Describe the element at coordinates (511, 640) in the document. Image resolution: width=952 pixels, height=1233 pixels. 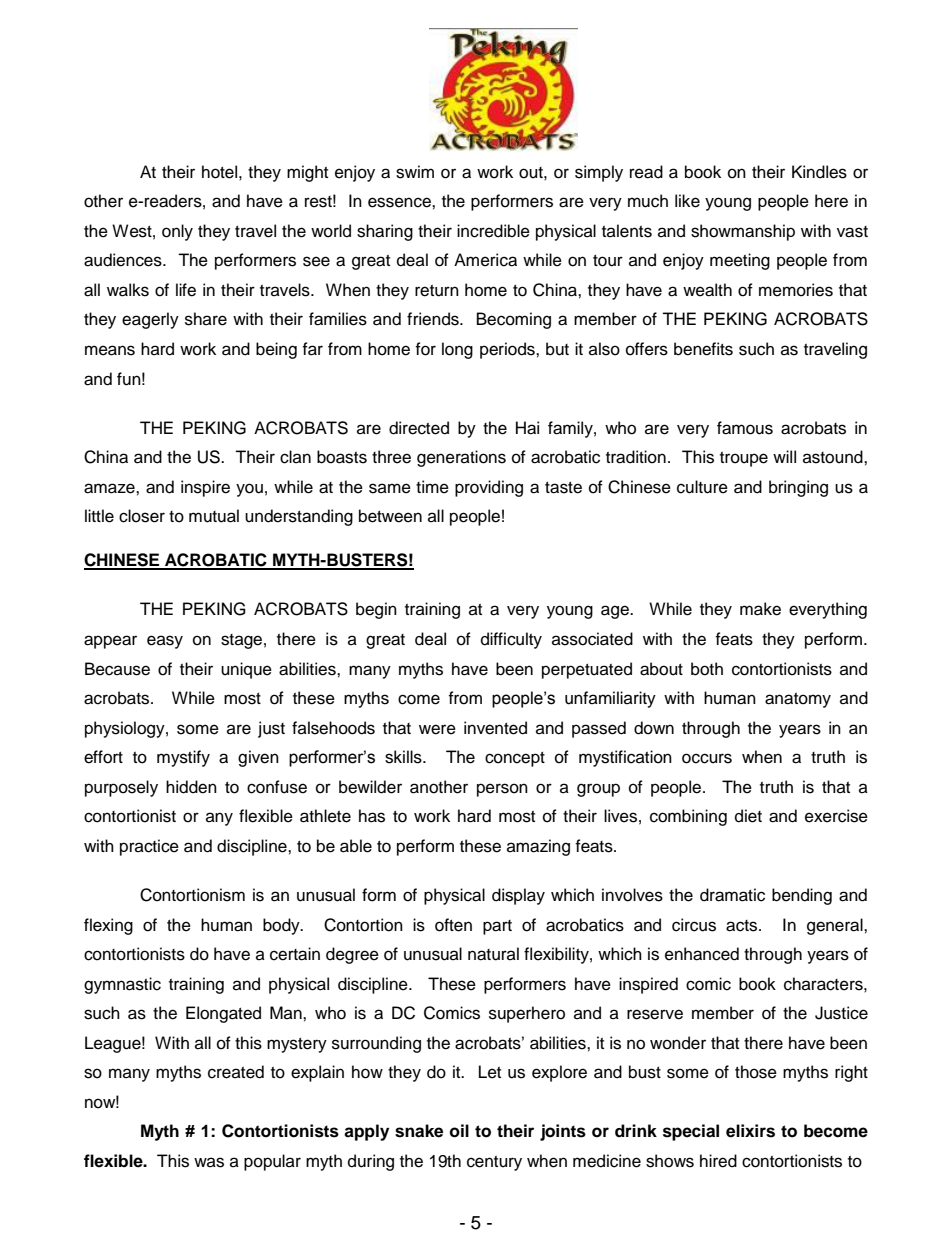
I see `difficulty` at that location.
